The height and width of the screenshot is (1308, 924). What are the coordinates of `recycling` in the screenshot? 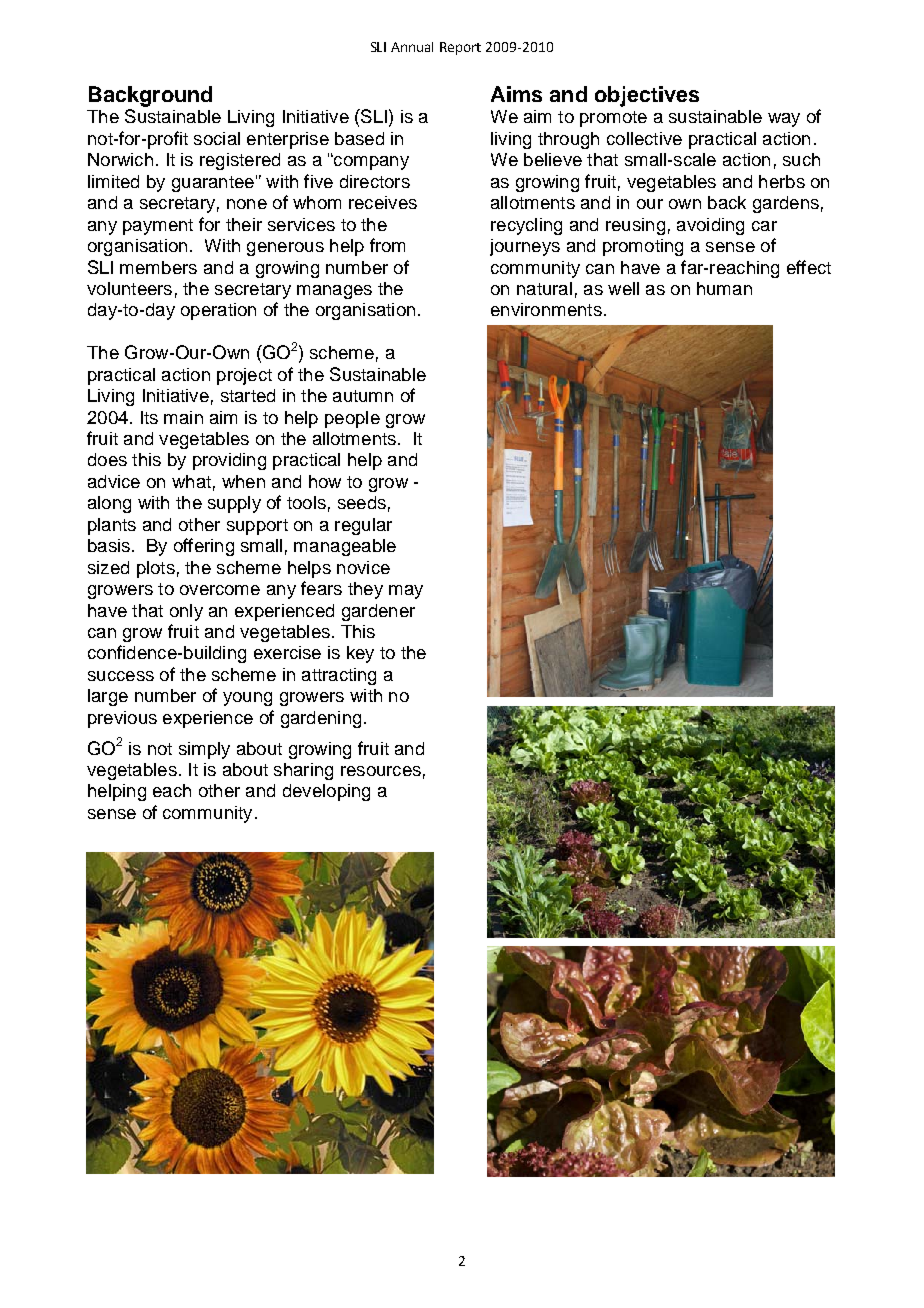 It's located at (526, 226).
